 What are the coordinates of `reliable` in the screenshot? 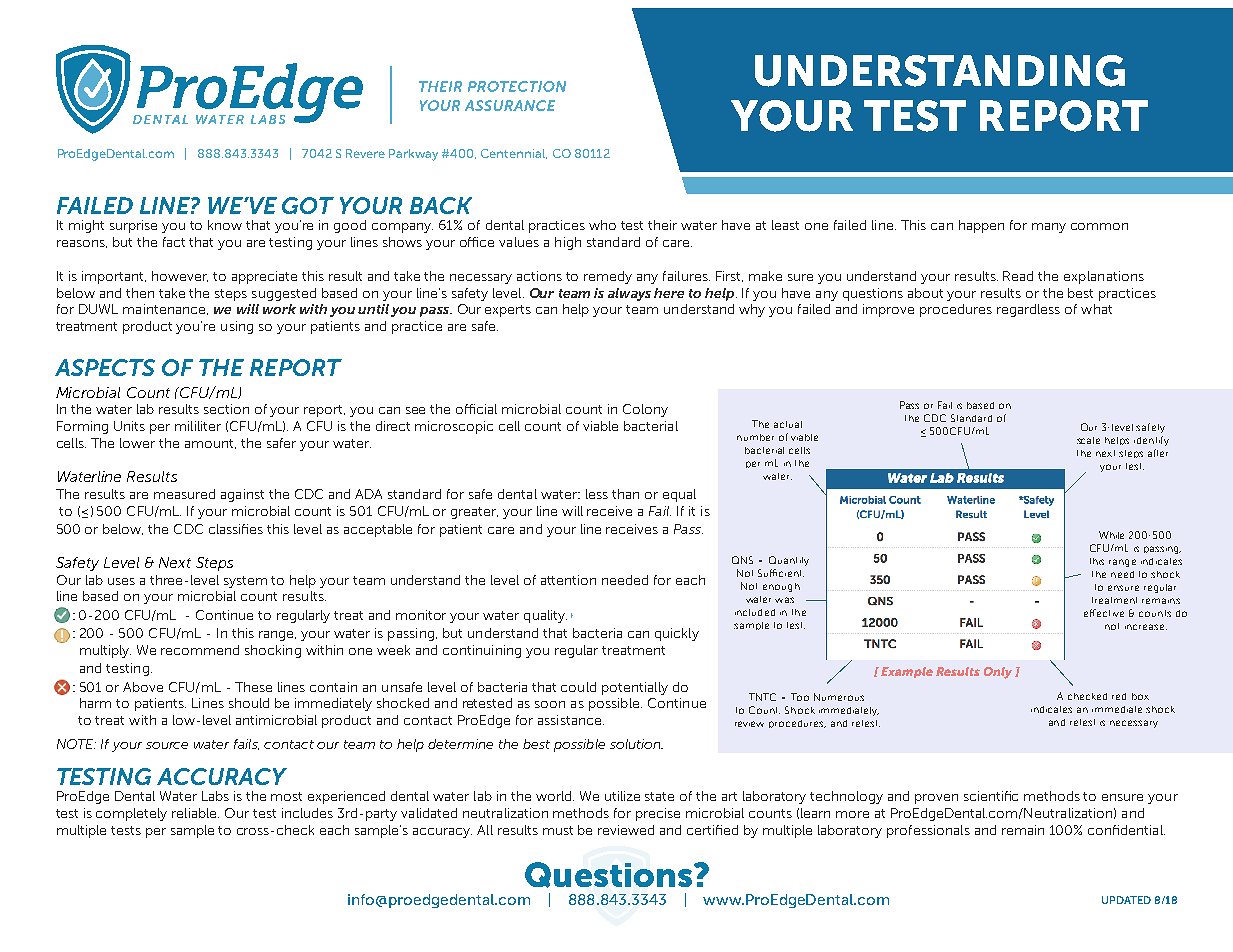 It's located at (195, 813).
